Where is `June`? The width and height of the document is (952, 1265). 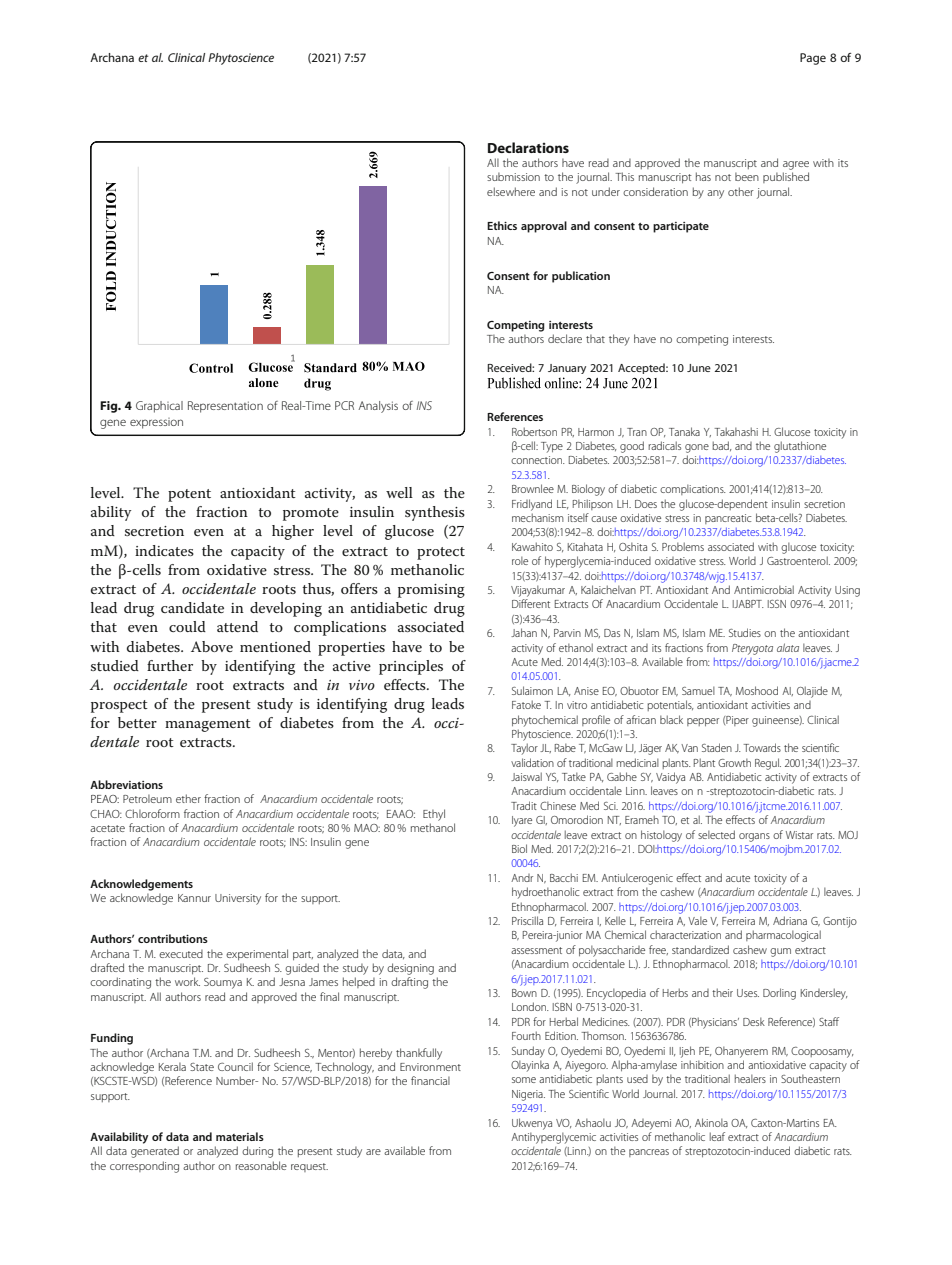
June is located at coordinates (699, 368).
